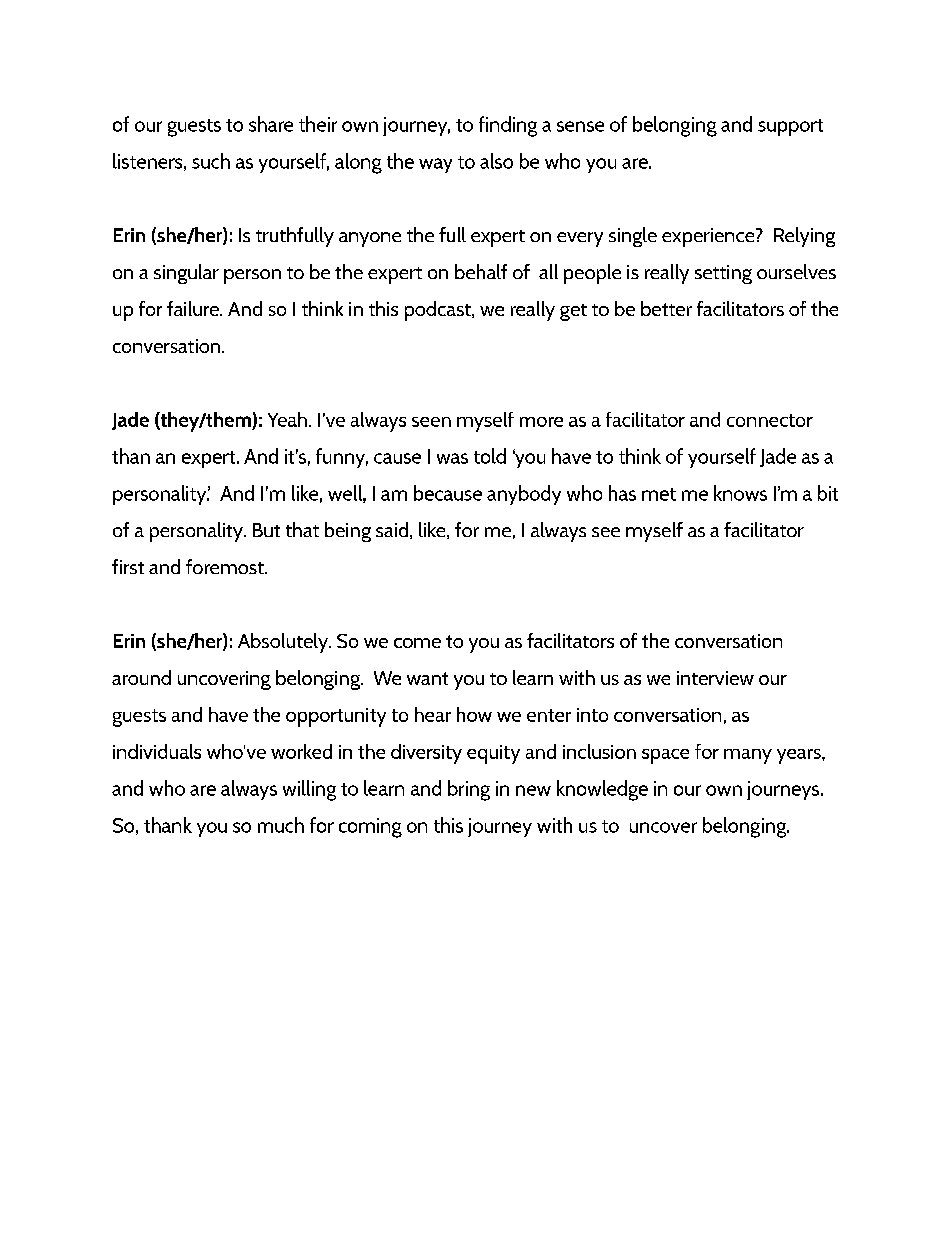  Describe the element at coordinates (211, 161) in the screenshot. I see `such` at that location.
